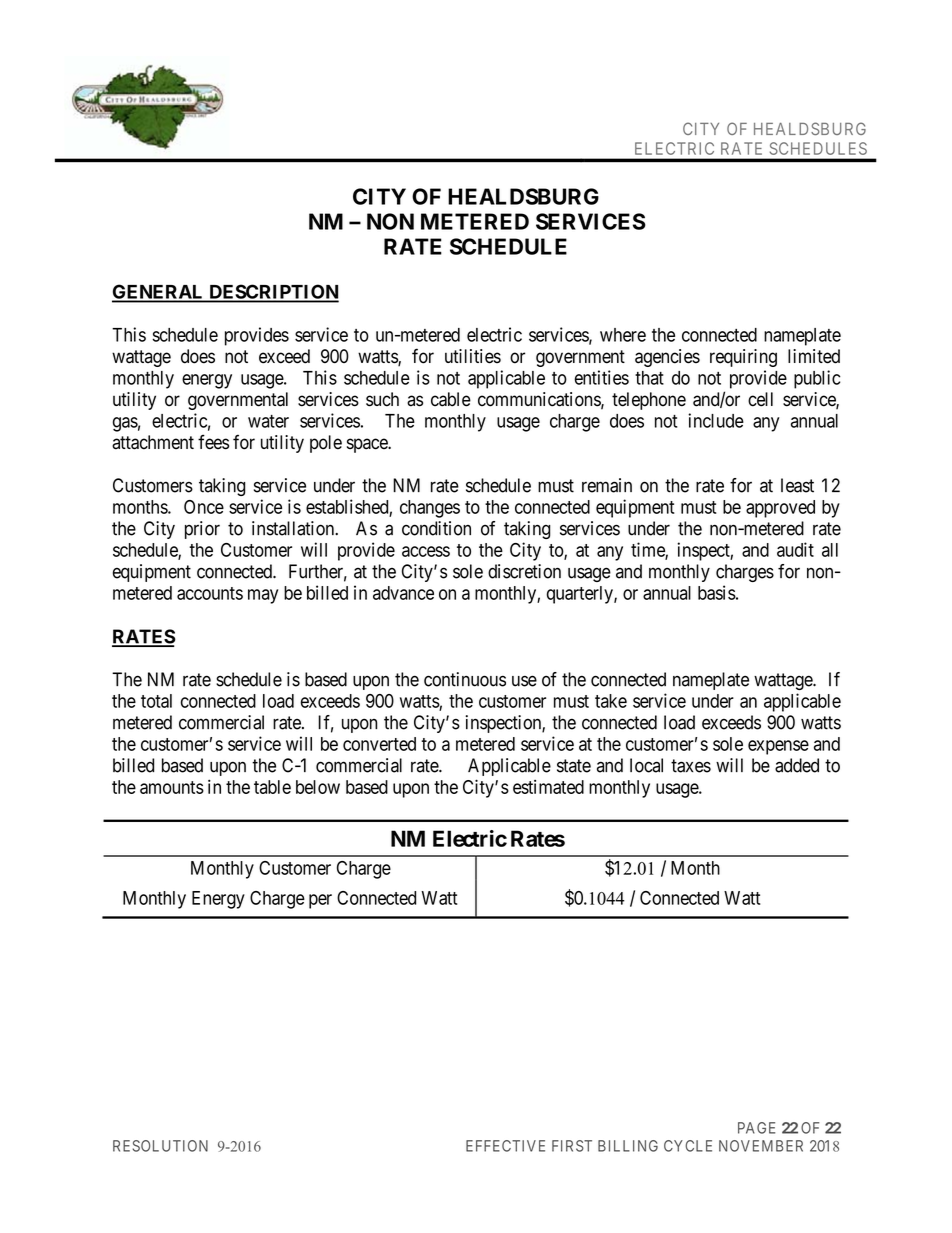 Image resolution: width=952 pixels, height=1233 pixels. What do you see at coordinates (465, 679) in the screenshot?
I see `continuous` at bounding box center [465, 679].
